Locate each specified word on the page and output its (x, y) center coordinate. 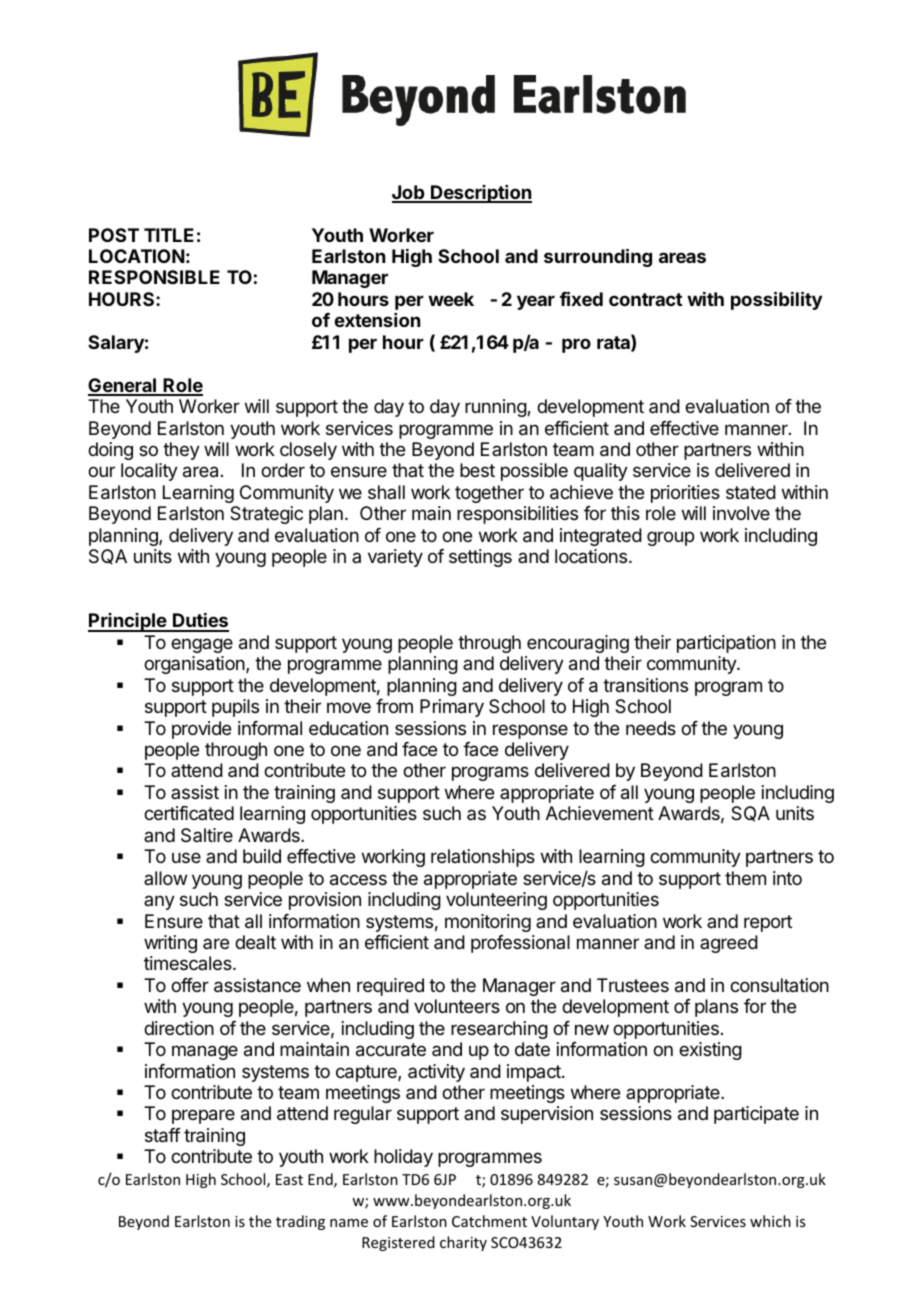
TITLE (169, 235)
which (770, 1221)
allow (165, 878)
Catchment (489, 1221)
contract (645, 299)
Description (480, 194)
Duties (200, 622)
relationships (483, 858)
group (670, 538)
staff (163, 1135)
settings (480, 558)
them (745, 878)
